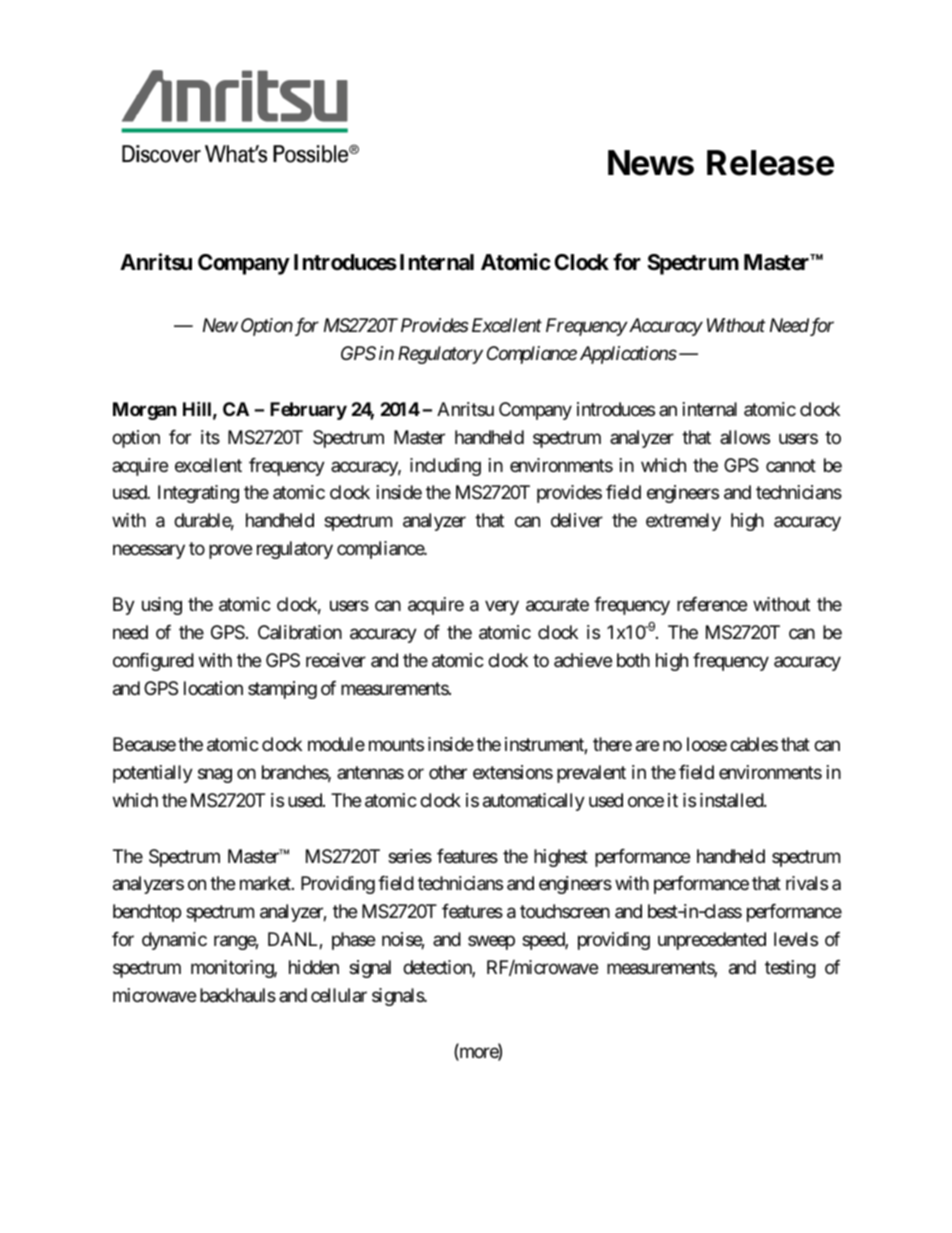  I want to click on other, so click(448, 772).
